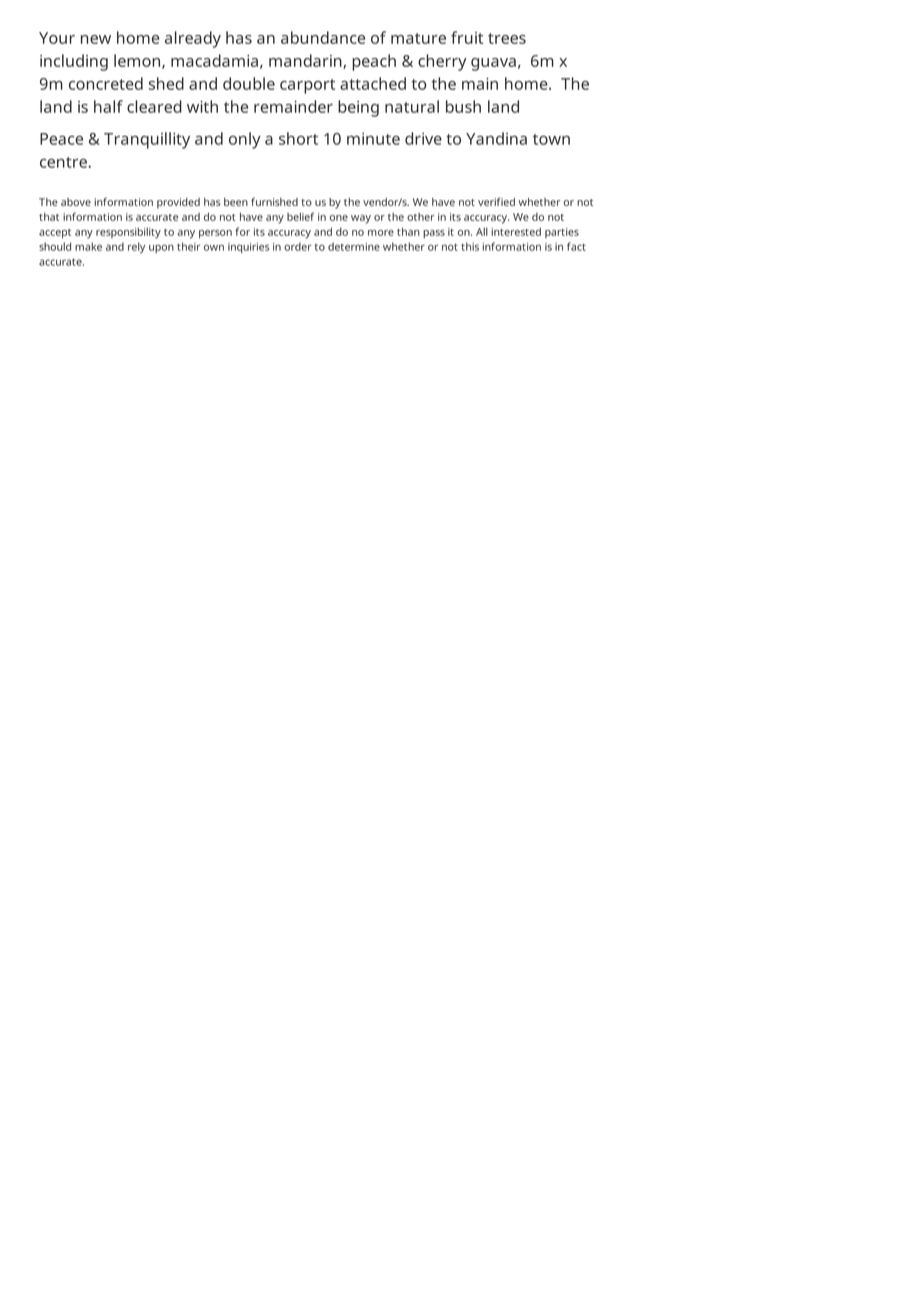  Describe the element at coordinates (96, 39) in the page. I see `new` at that location.
